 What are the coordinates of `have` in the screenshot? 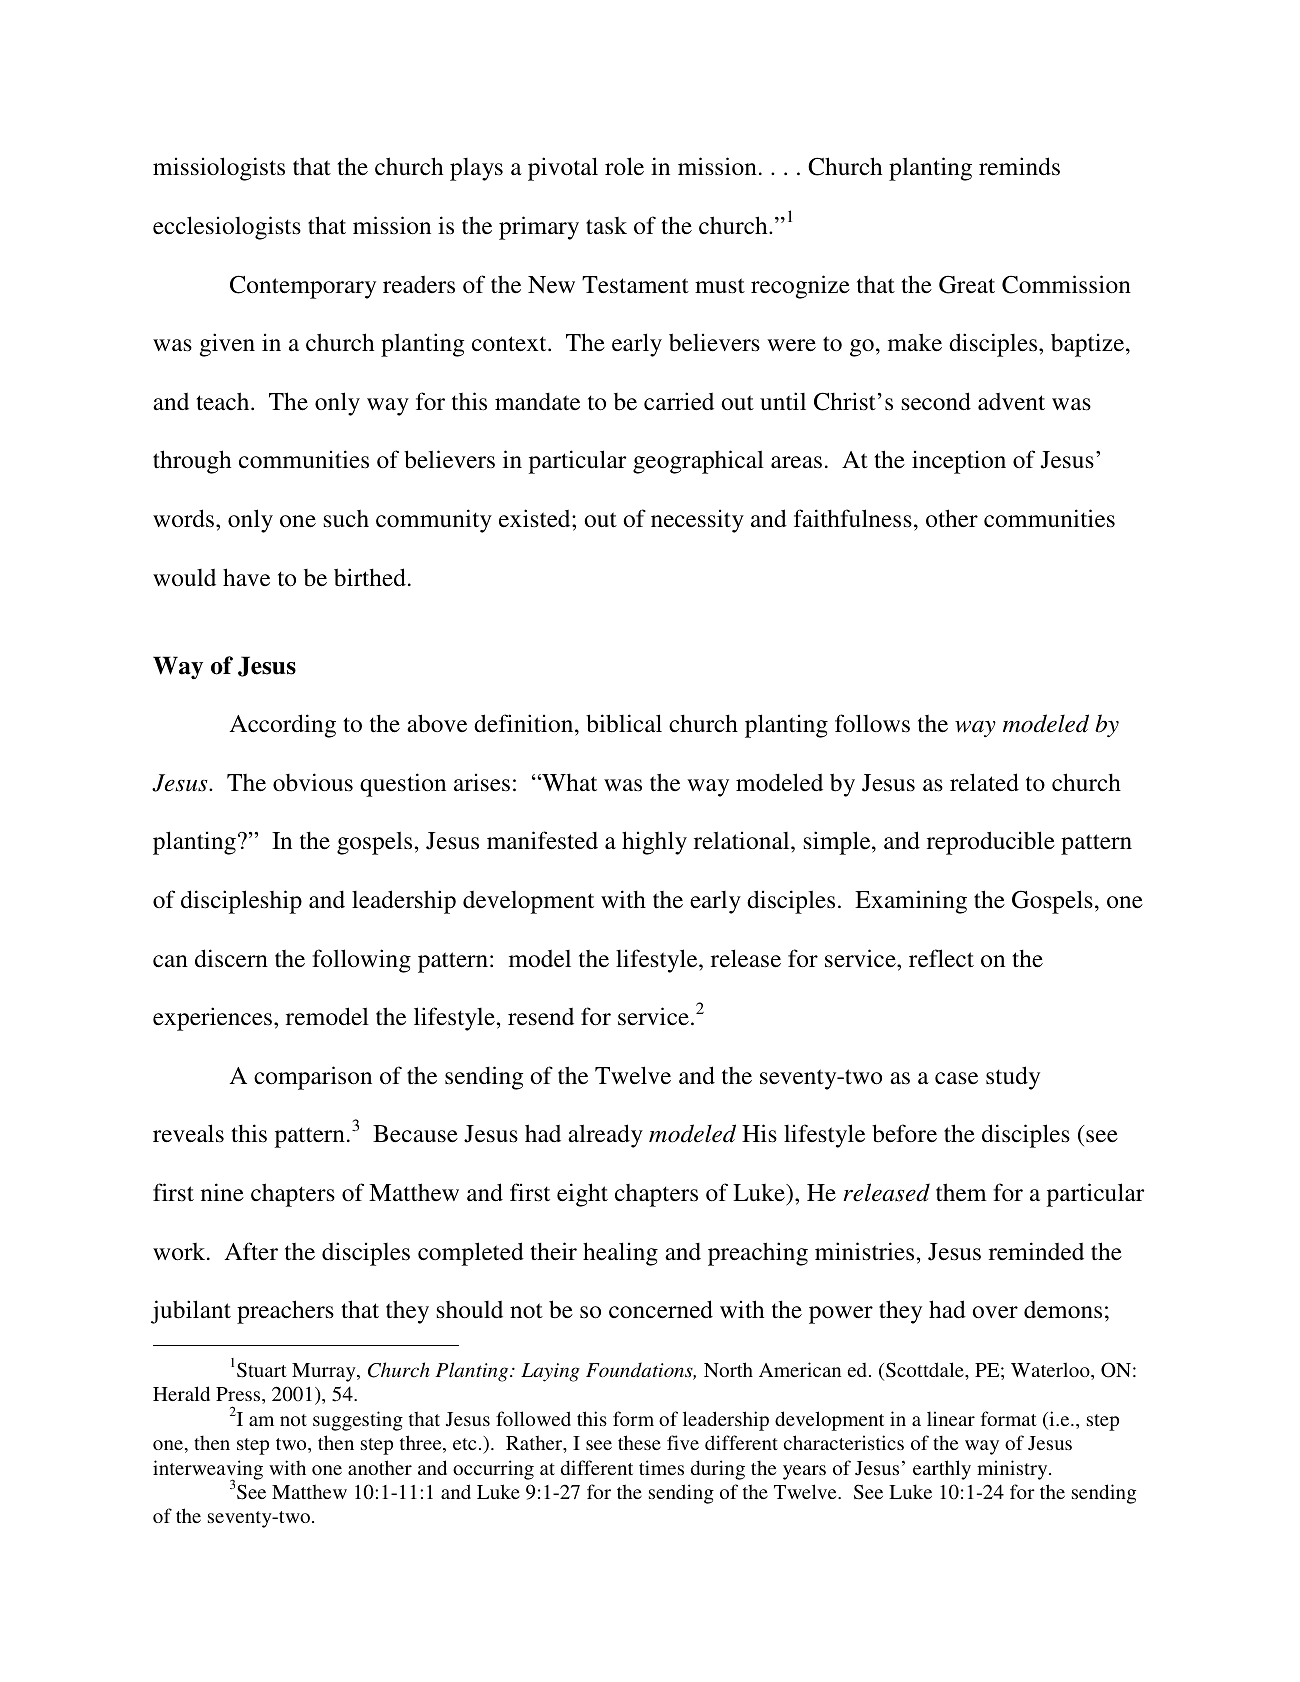 It's located at (246, 577).
